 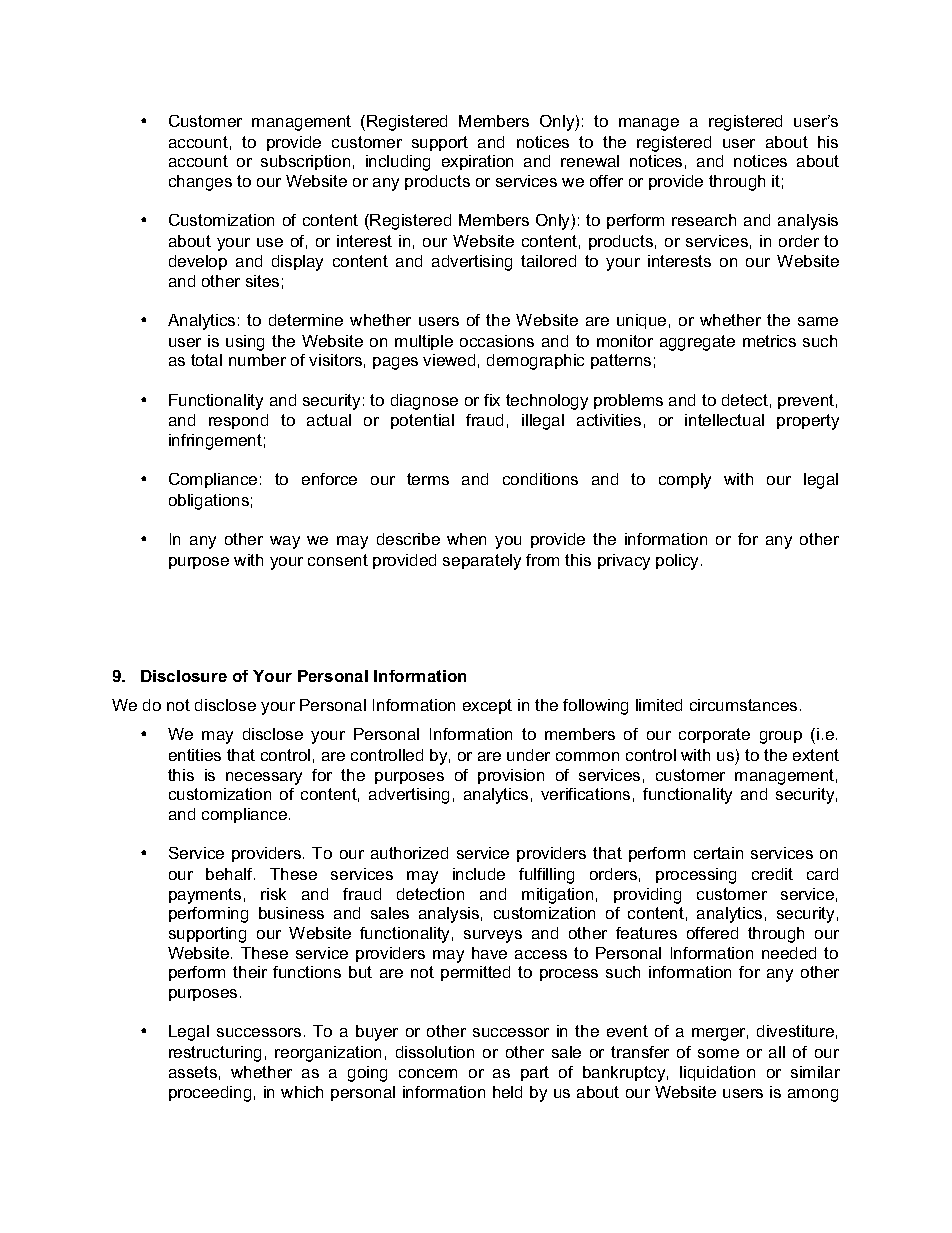 What do you see at coordinates (477, 162) in the screenshot?
I see `expiration` at bounding box center [477, 162].
